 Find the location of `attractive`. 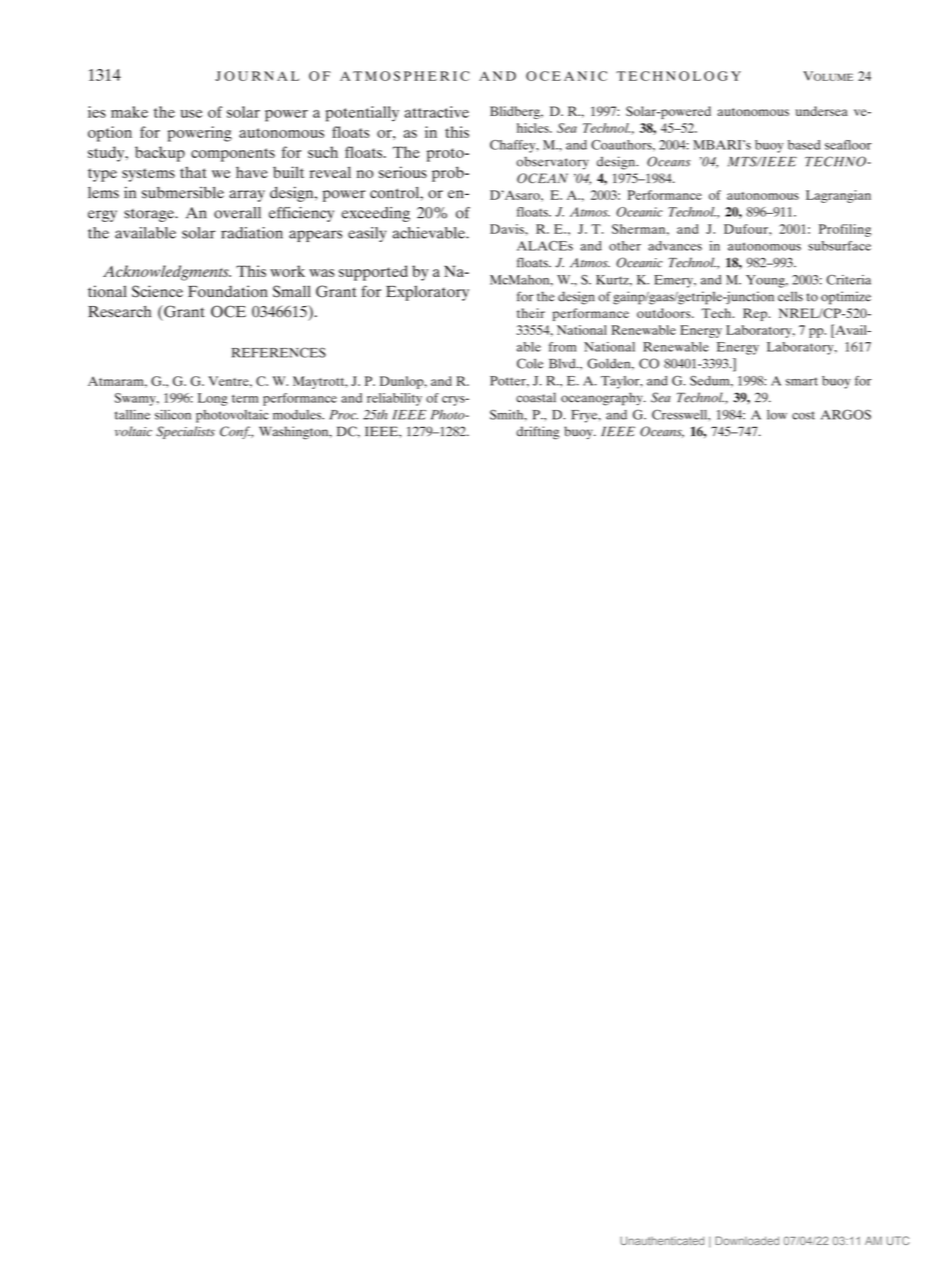

attractive is located at coordinates (437, 112).
